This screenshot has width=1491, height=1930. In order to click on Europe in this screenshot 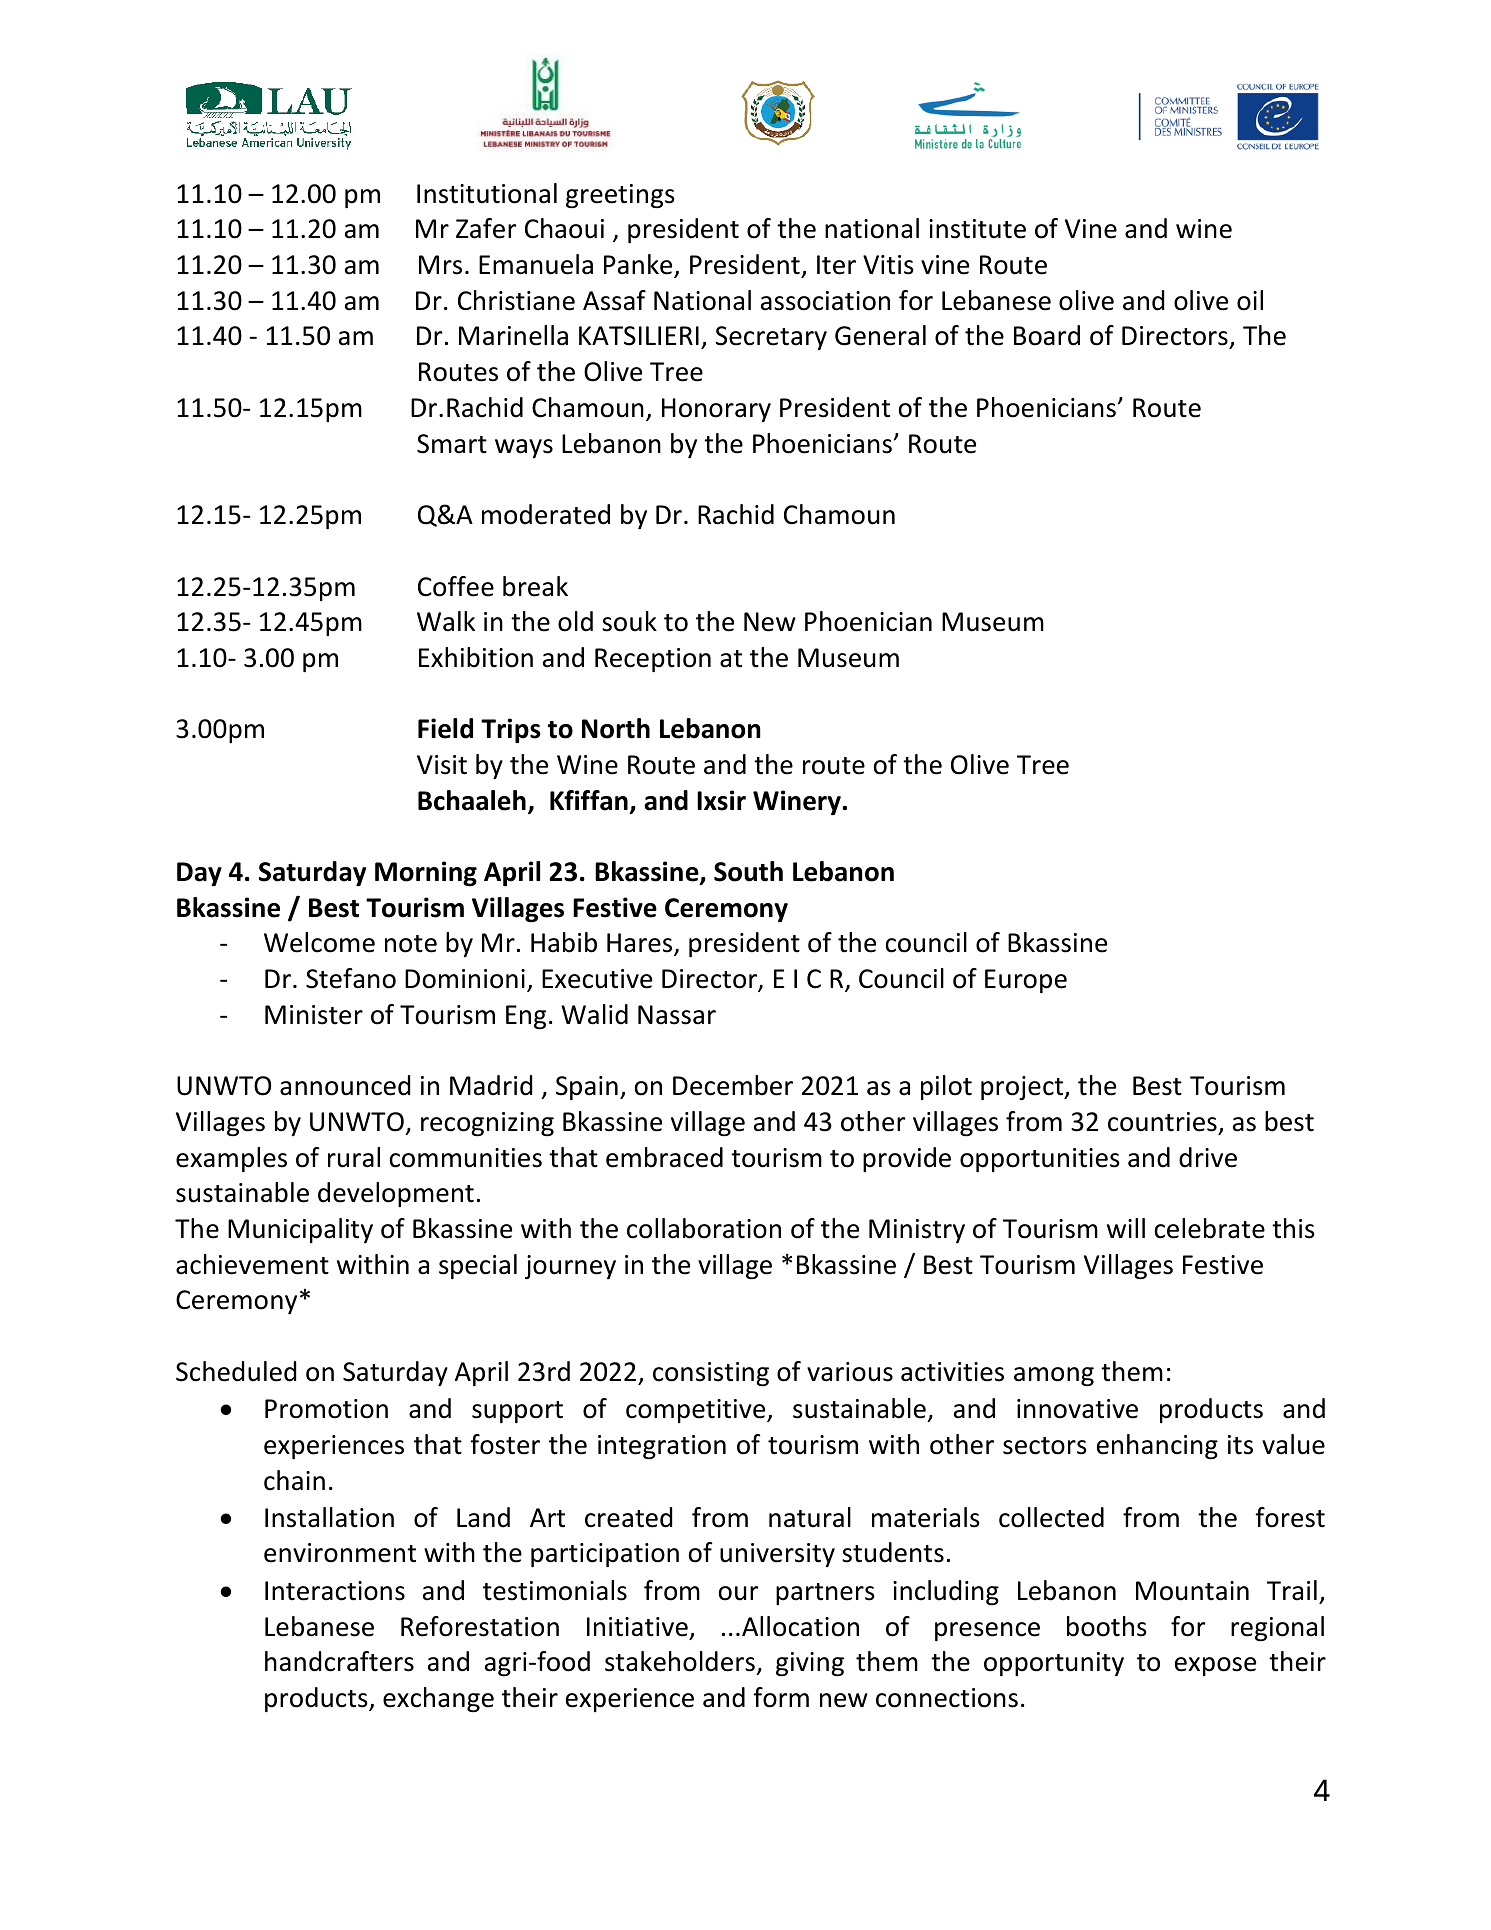, I will do `click(1026, 981)`.
